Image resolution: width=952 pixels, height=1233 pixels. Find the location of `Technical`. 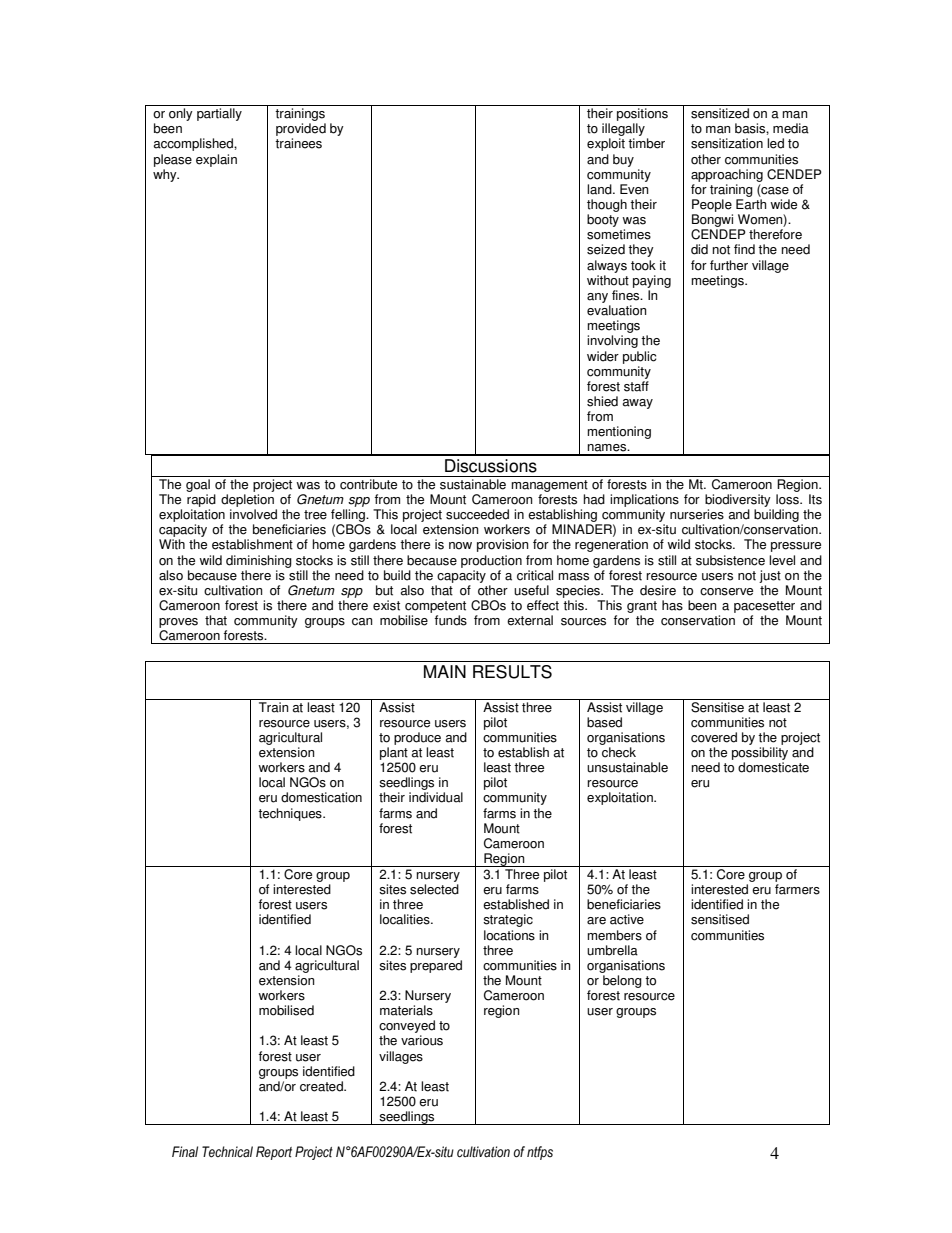

Technical is located at coordinates (227, 1152).
